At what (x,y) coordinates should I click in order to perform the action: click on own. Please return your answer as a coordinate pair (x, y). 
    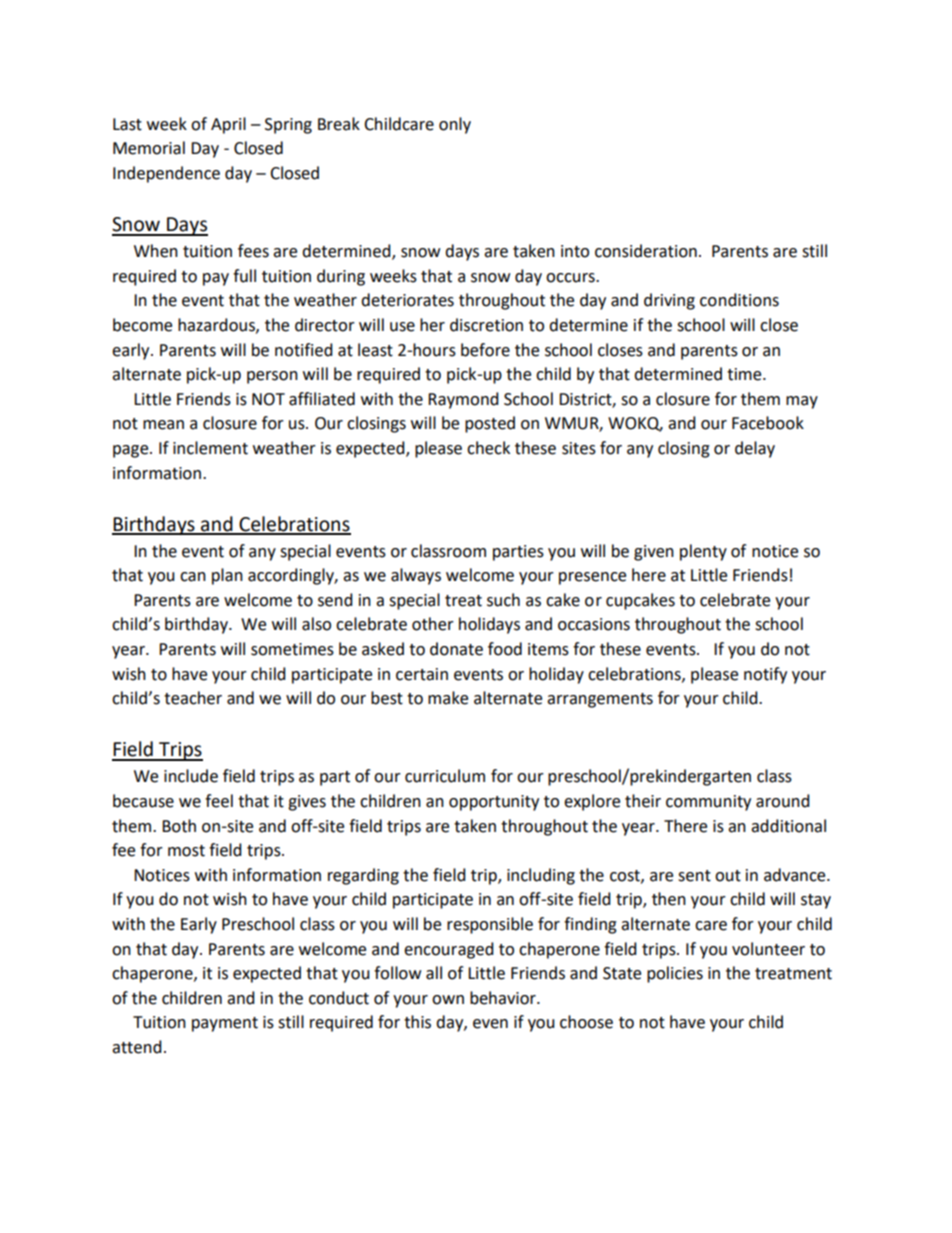
    Looking at the image, I should click on (448, 1000).
